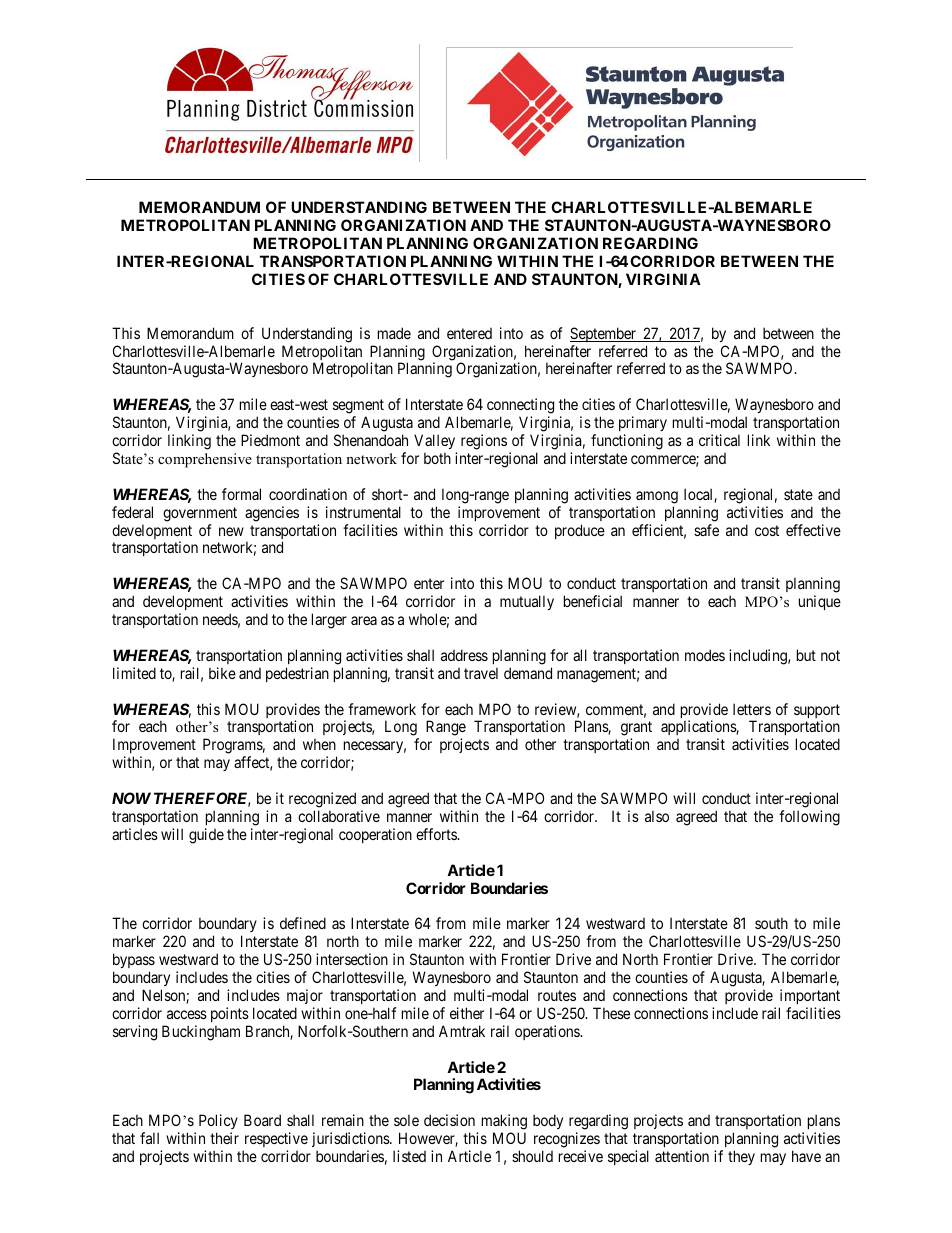 The height and width of the image is (1233, 952). I want to click on framework, so click(382, 709).
